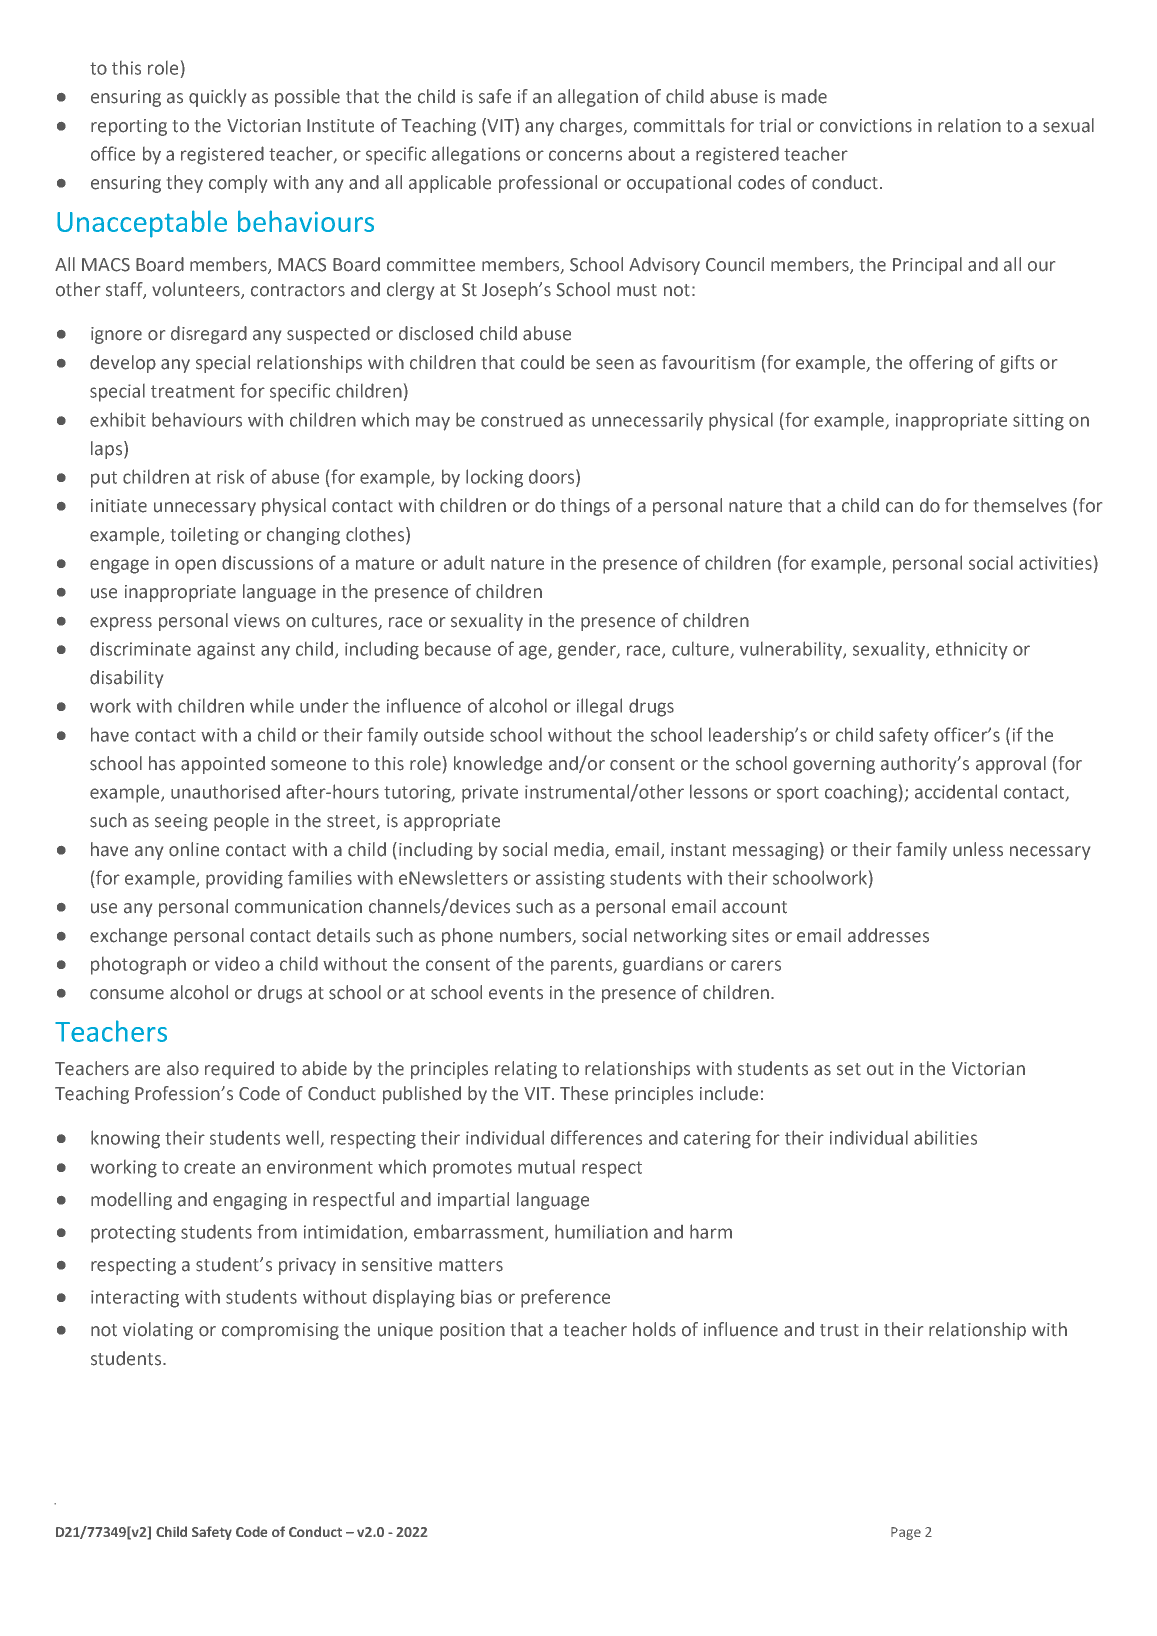 The image size is (1157, 1636). I want to click on compromising, so click(280, 1331).
